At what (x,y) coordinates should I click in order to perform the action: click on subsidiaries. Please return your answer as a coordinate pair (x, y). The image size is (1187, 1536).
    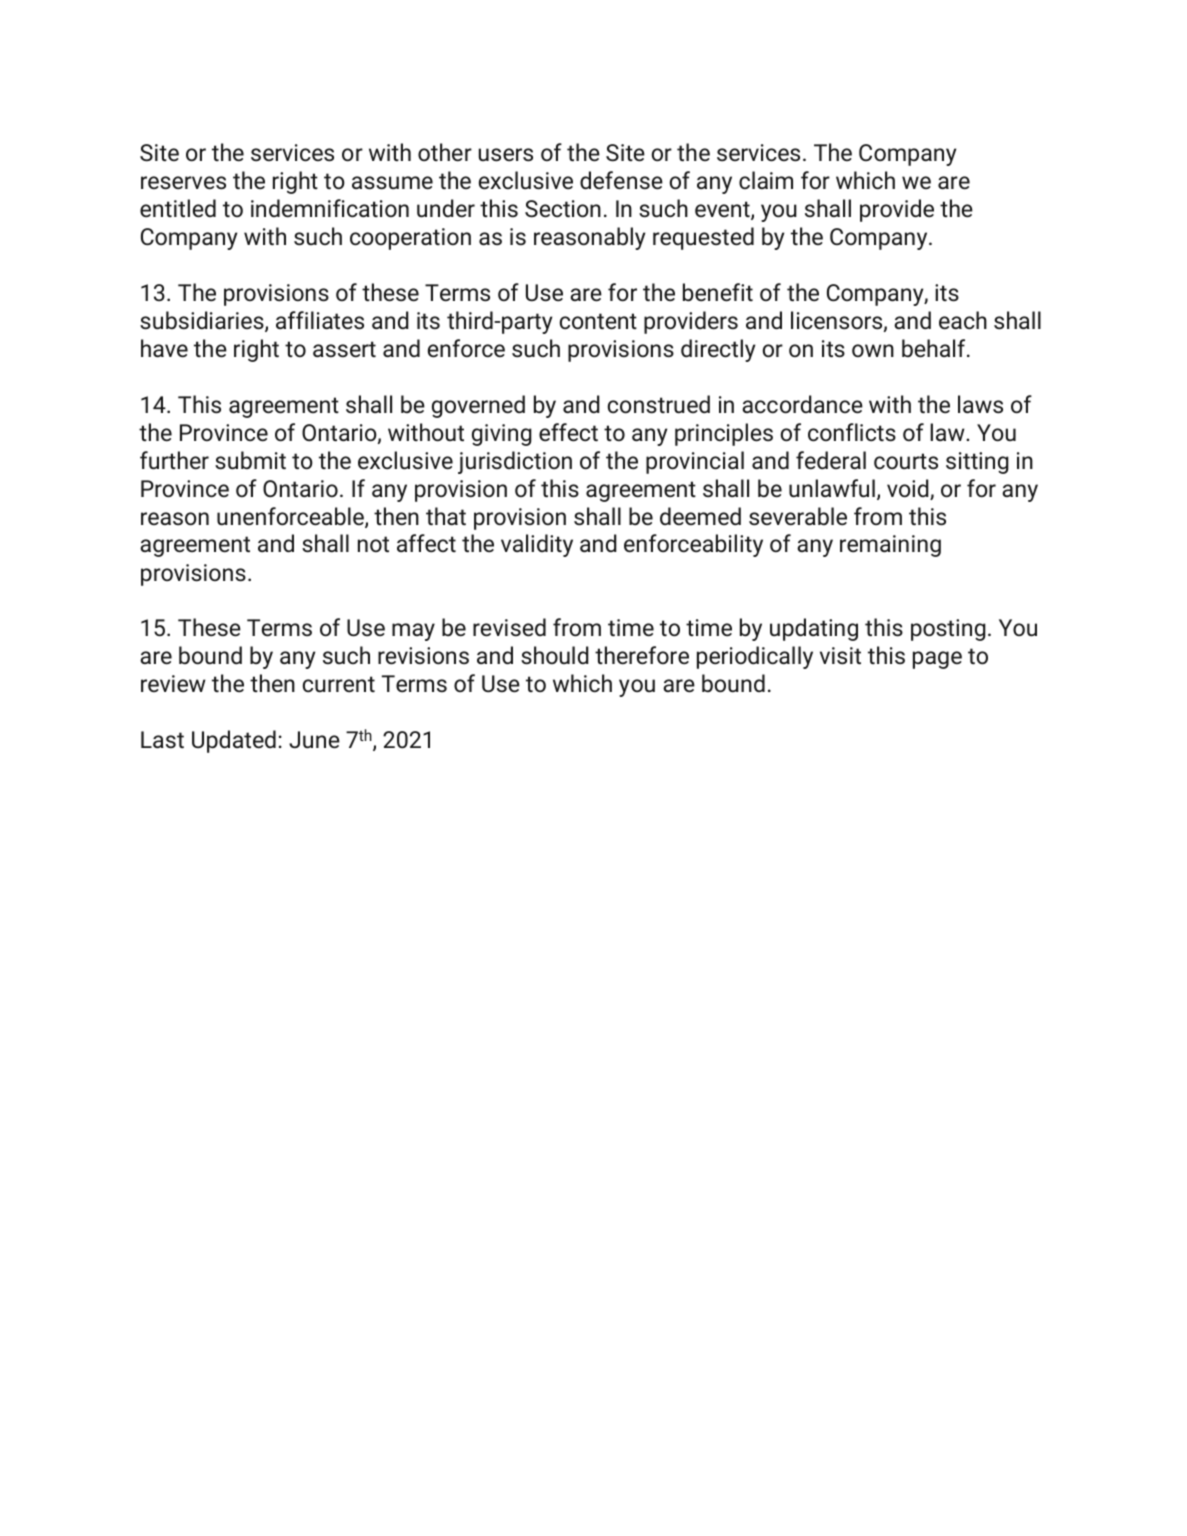
    Looking at the image, I should click on (203, 321).
